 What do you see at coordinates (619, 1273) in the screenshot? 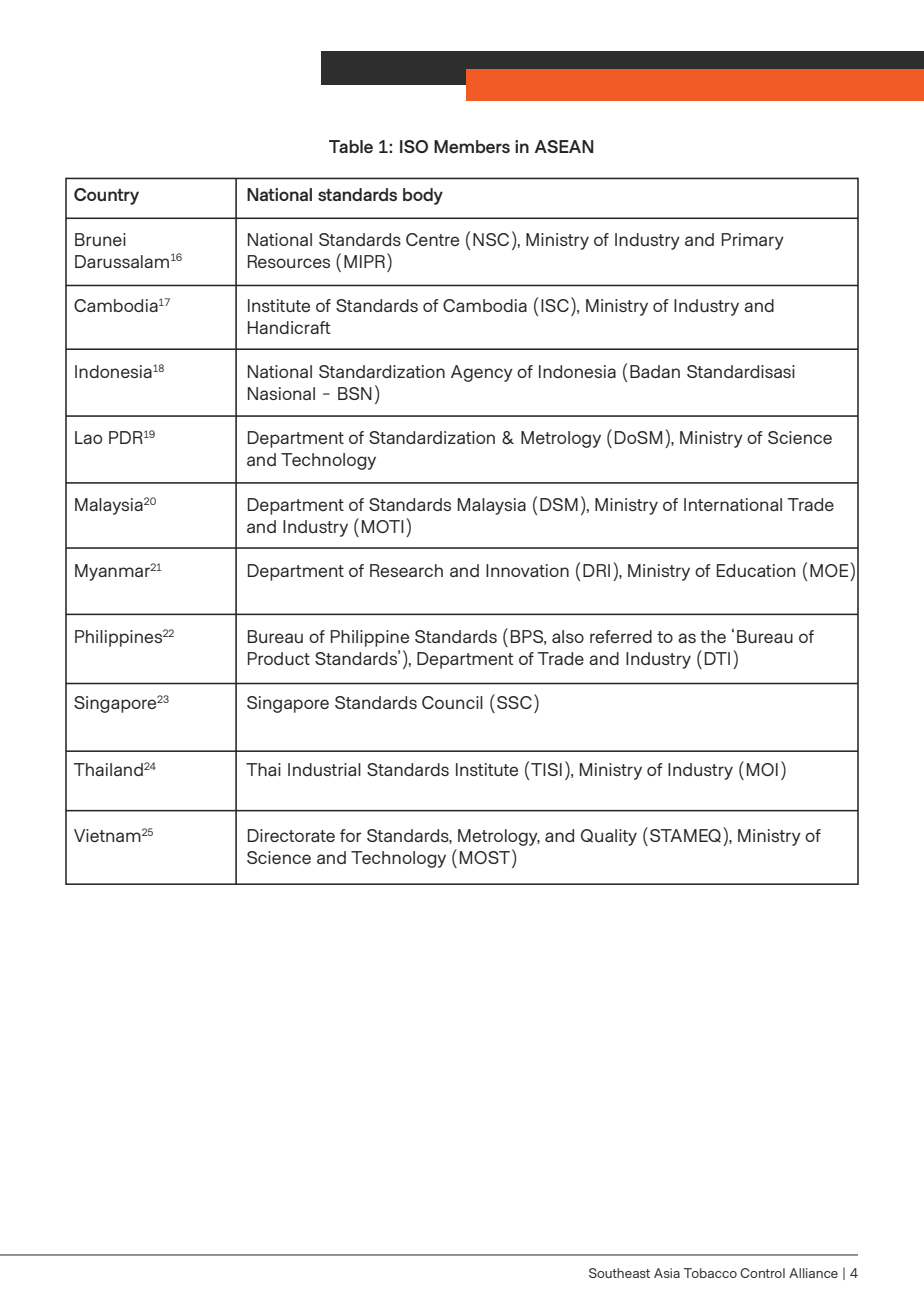
I see `Southeast` at bounding box center [619, 1273].
